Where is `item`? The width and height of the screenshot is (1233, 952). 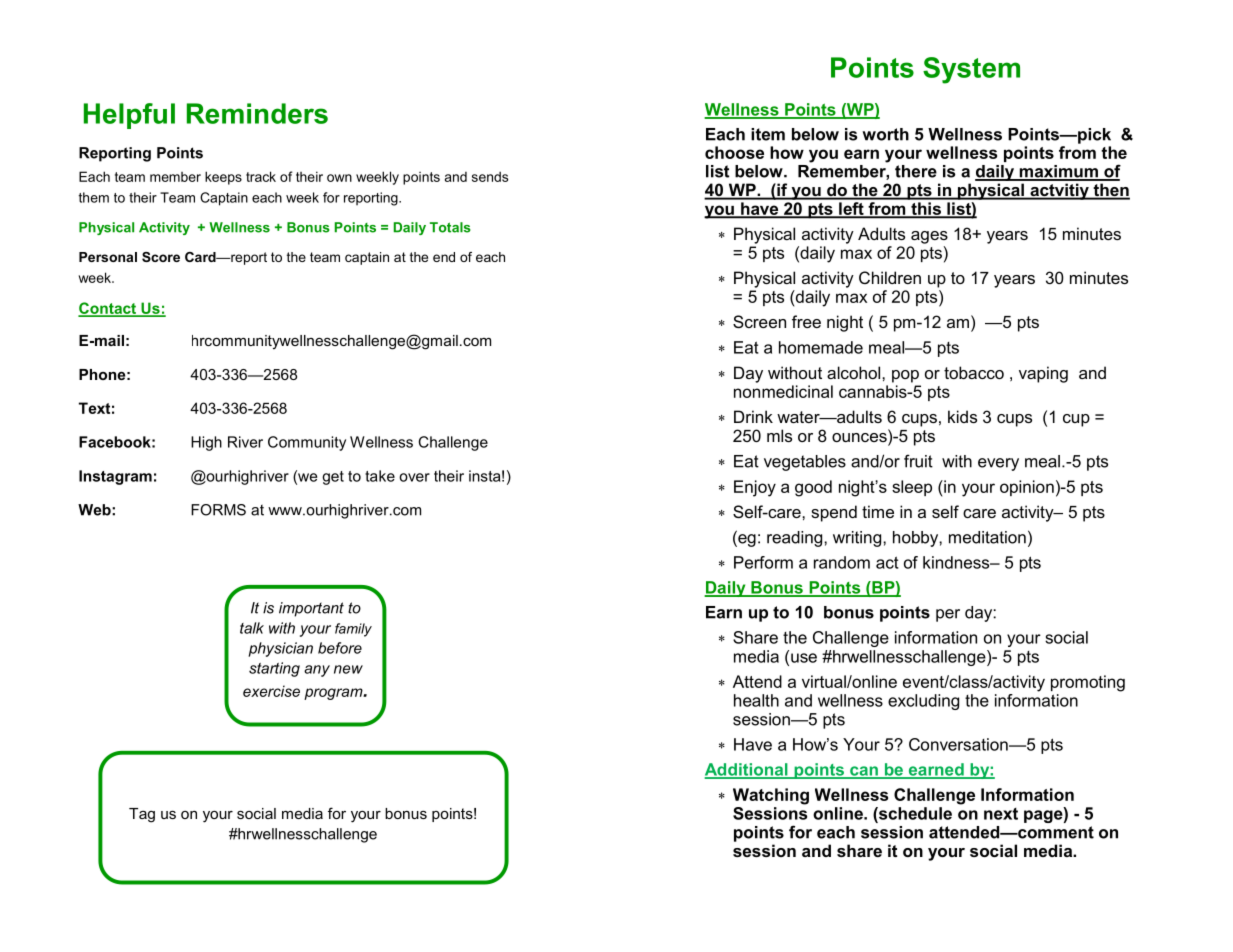
item is located at coordinates (768, 134).
